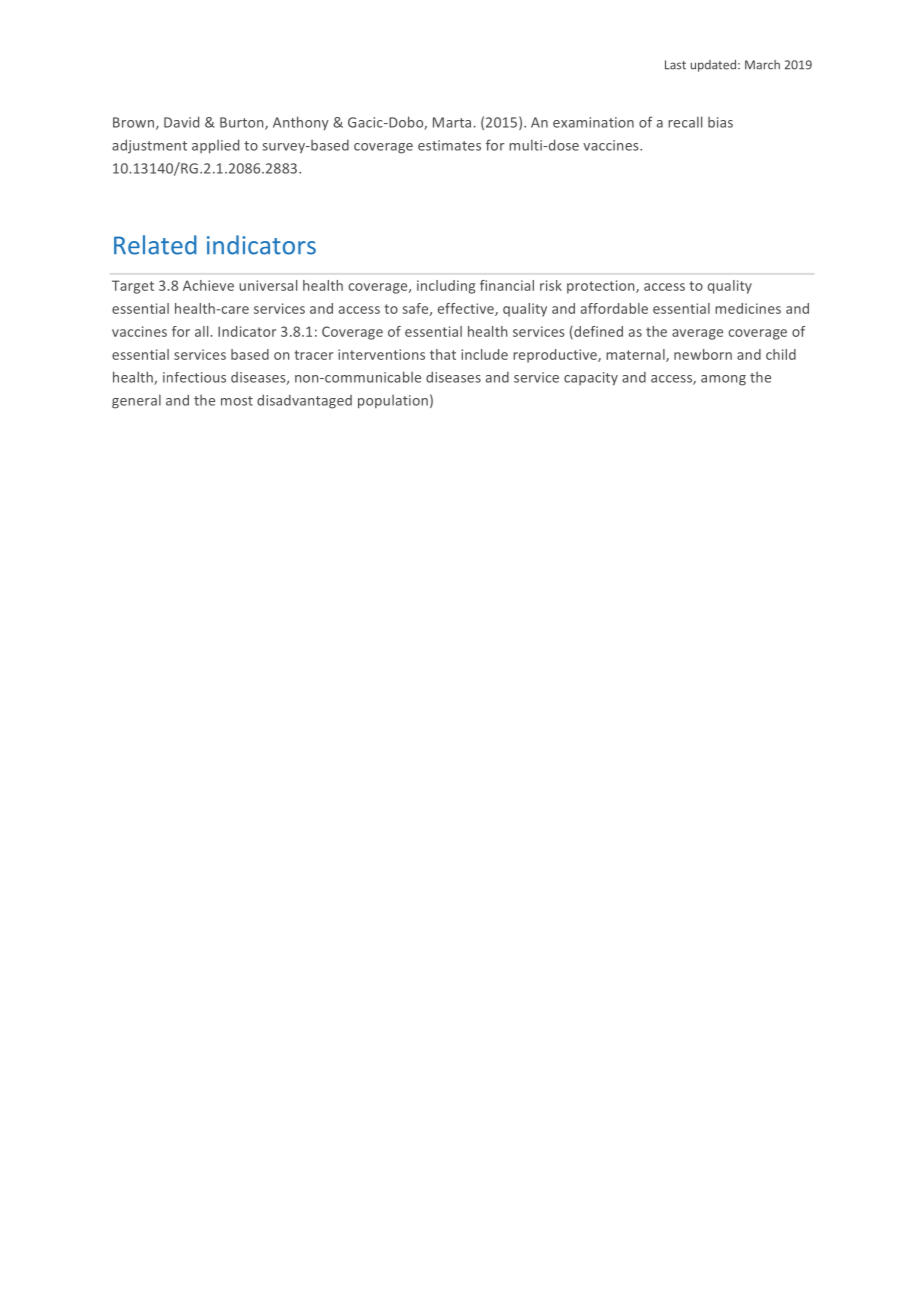  Describe the element at coordinates (215, 146) in the image. I see `applied` at that location.
